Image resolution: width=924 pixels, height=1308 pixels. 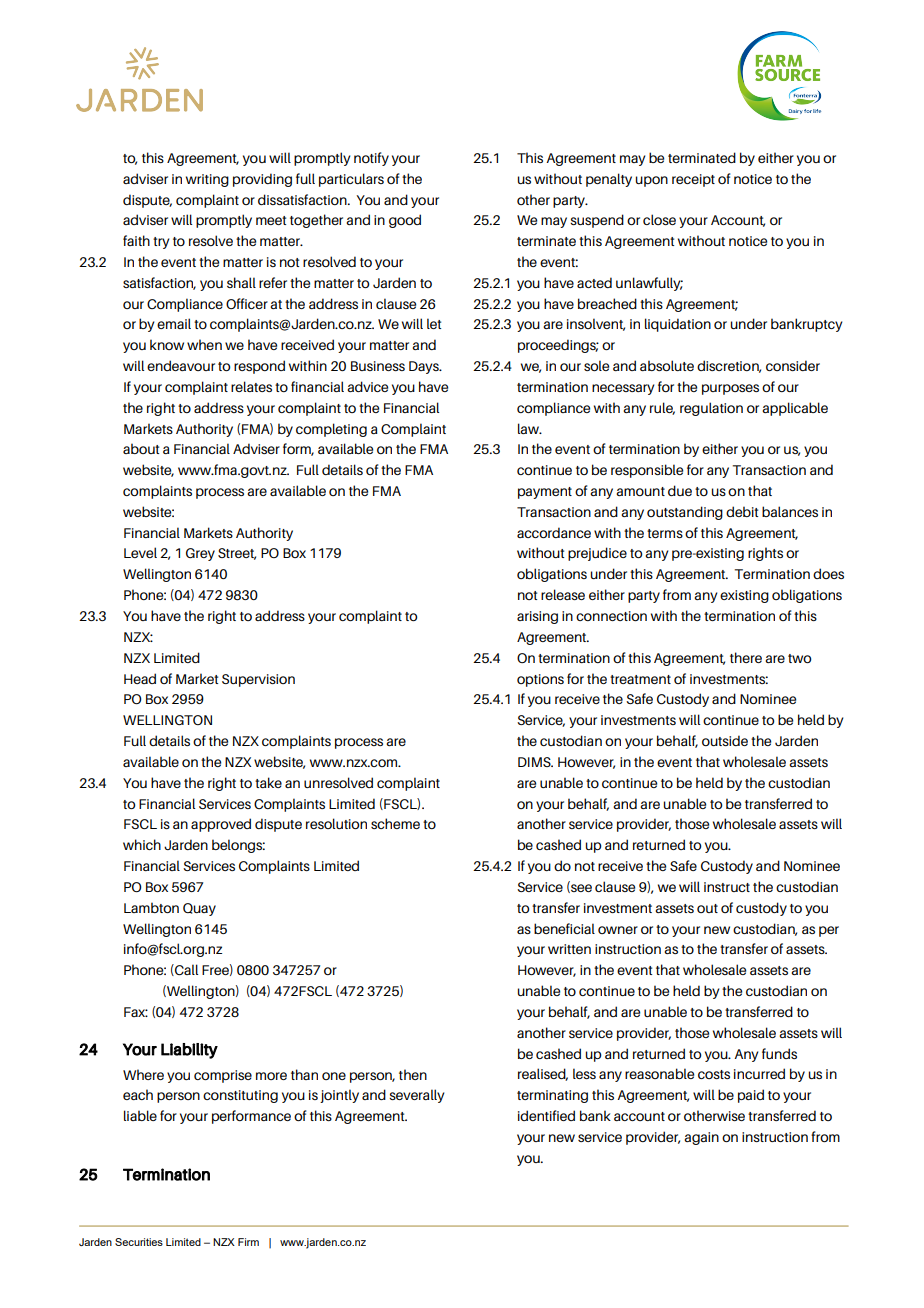 I want to click on debit, so click(x=742, y=511).
